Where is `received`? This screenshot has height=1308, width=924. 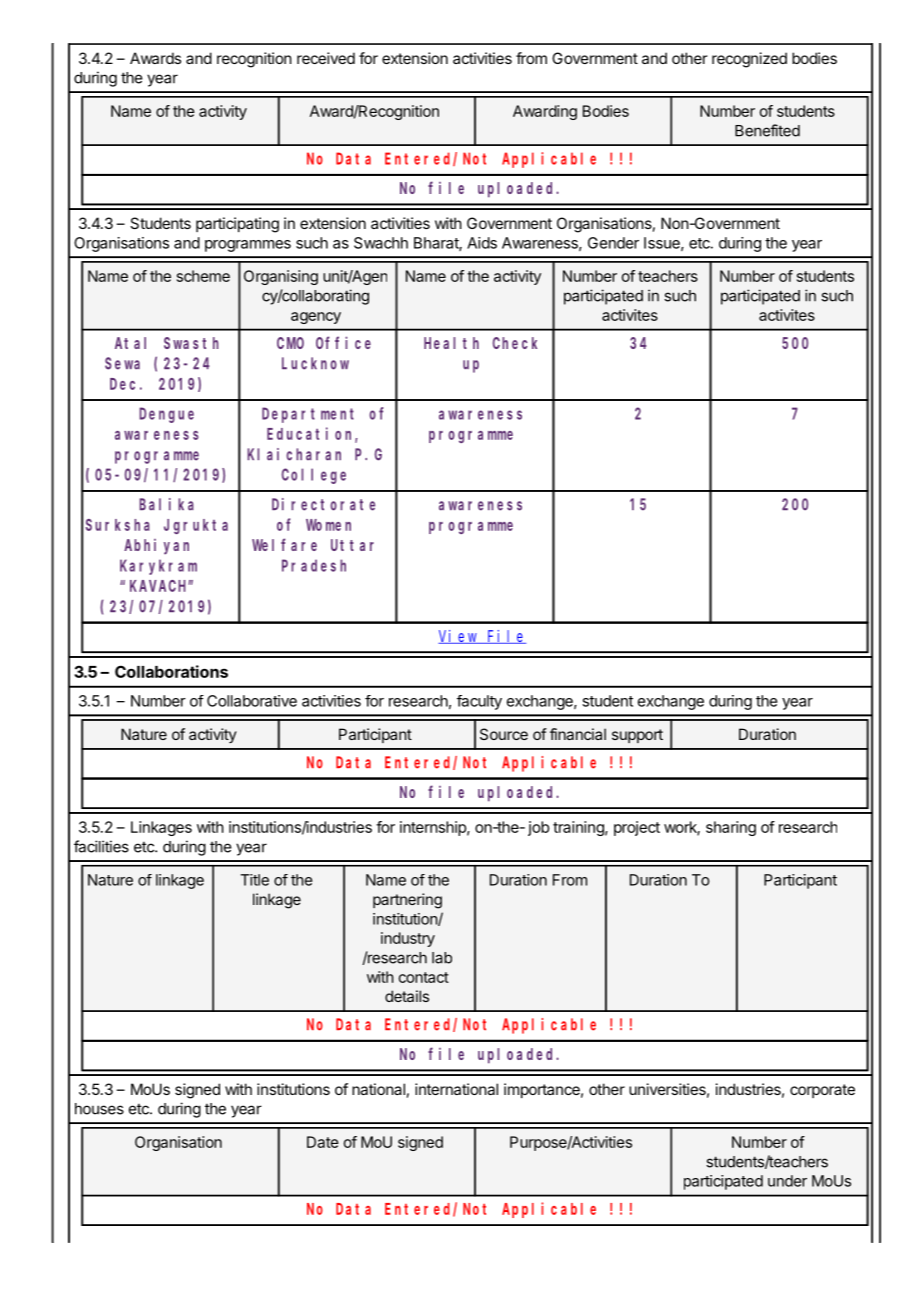
received is located at coordinates (326, 58).
